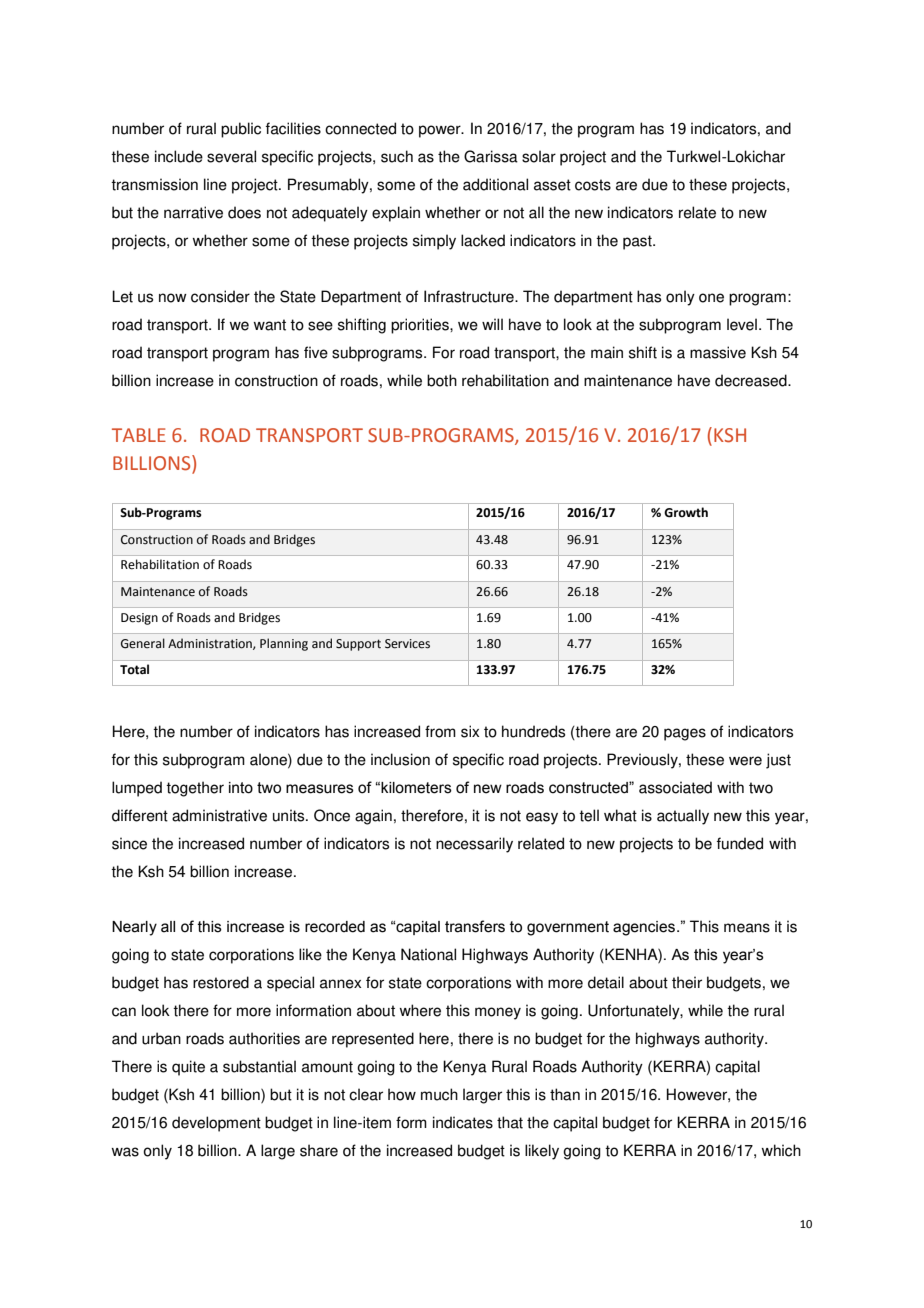  Describe the element at coordinates (441, 131) in the screenshot. I see `power` at that location.
